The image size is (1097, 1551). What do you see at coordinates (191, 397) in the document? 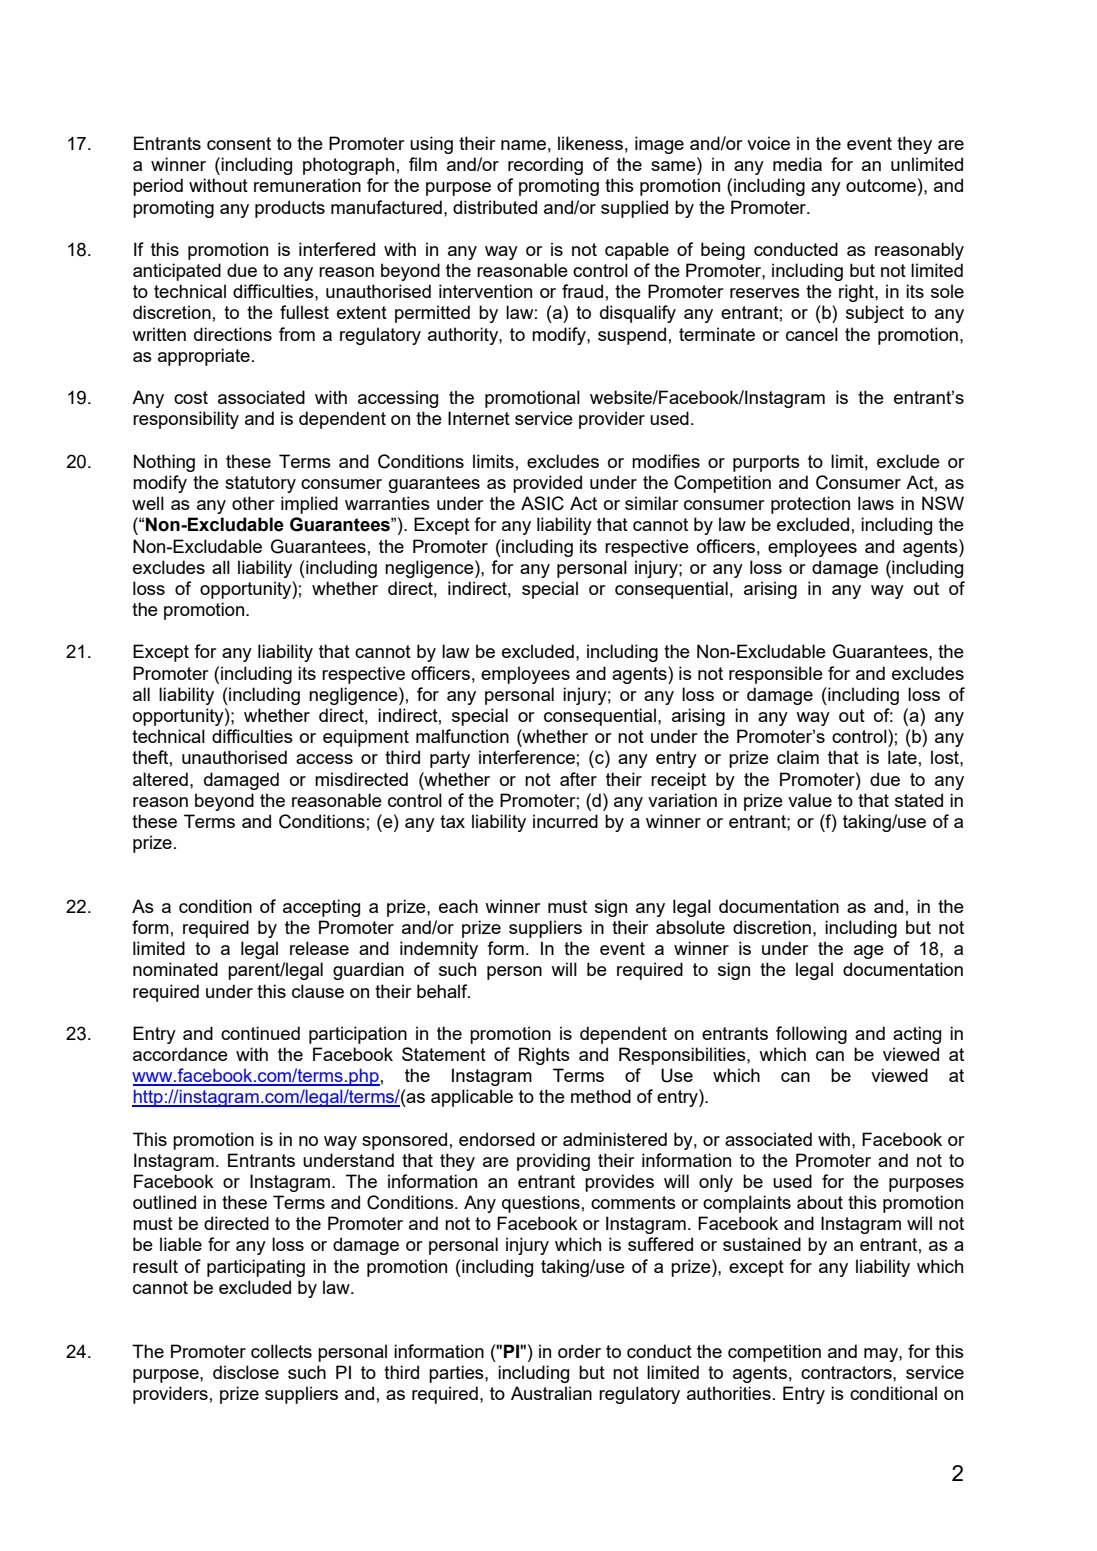
I see `cost` at bounding box center [191, 397].
